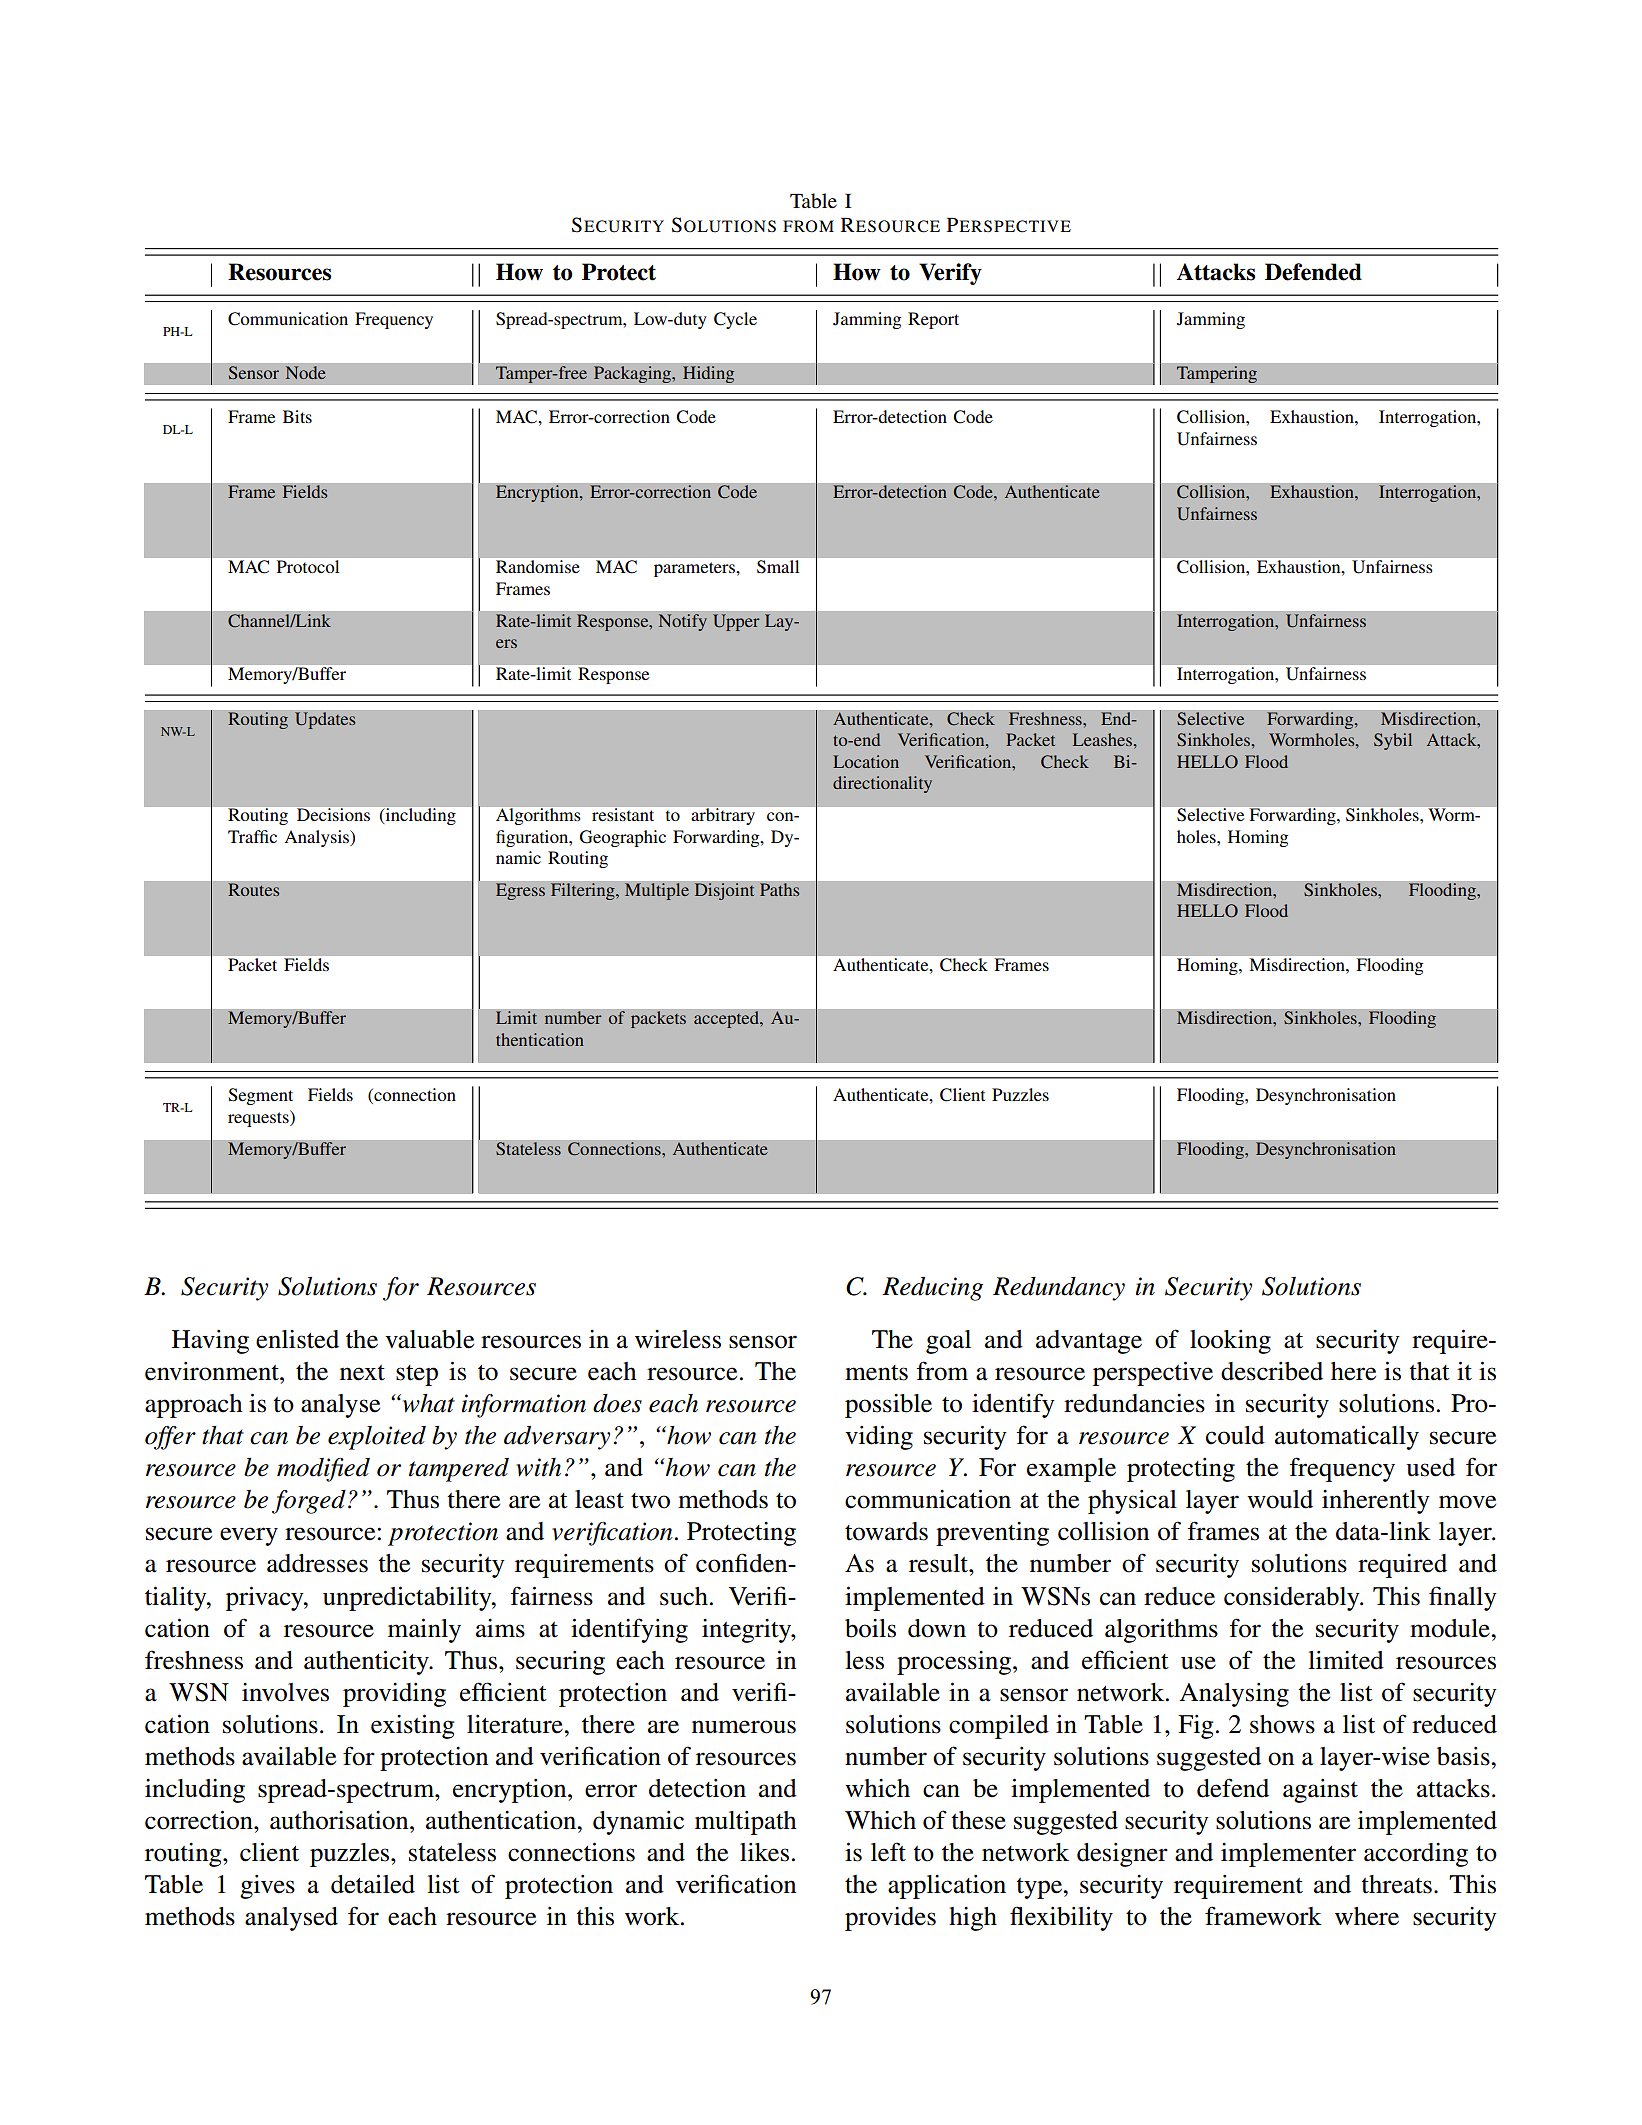 The image size is (1642, 2125). I want to click on next, so click(362, 1373).
